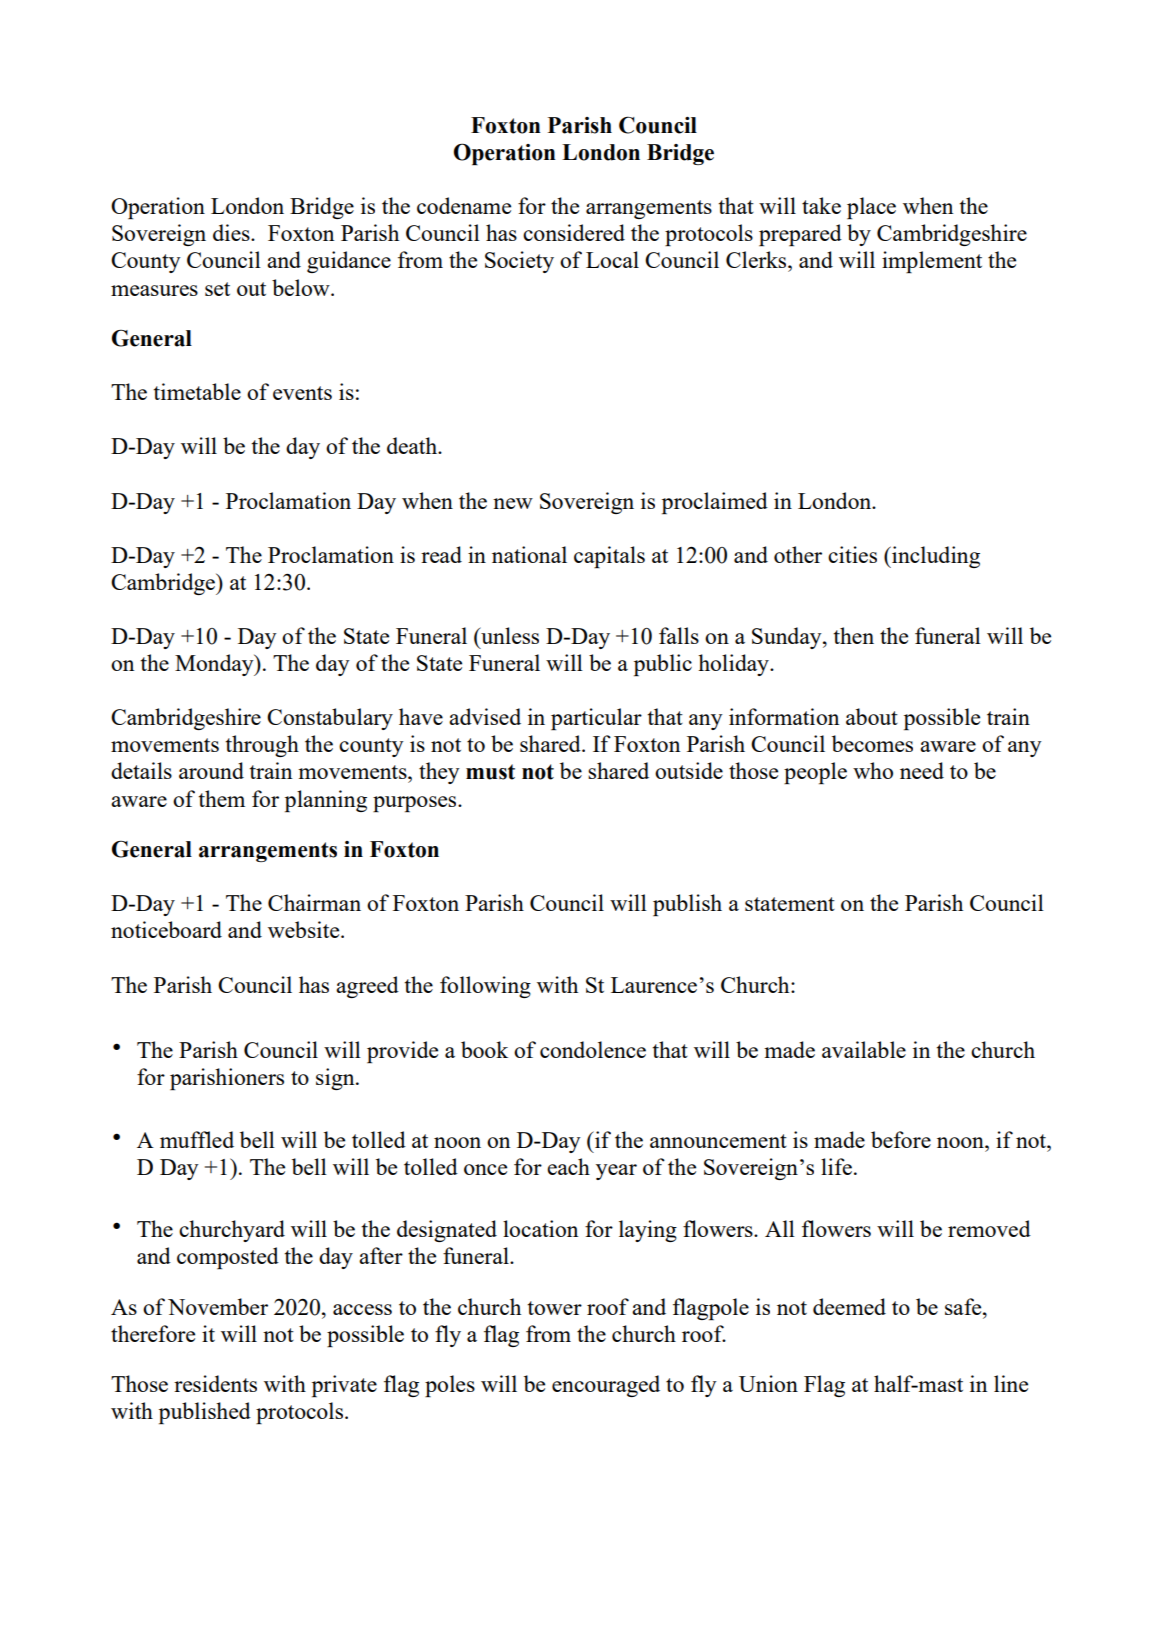  I want to click on considered, so click(574, 232).
